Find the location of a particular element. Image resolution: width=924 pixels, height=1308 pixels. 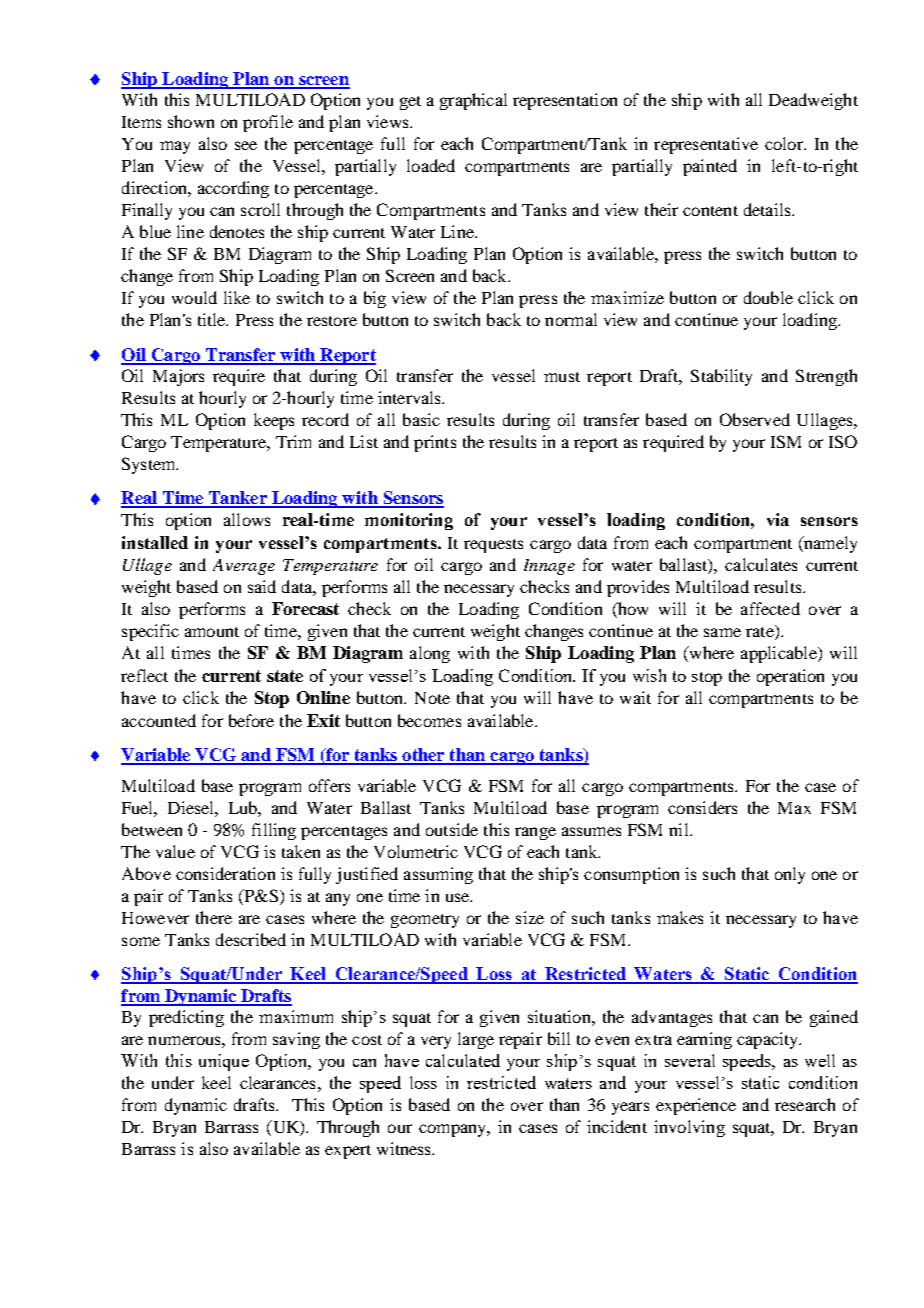

along is located at coordinates (430, 654).
